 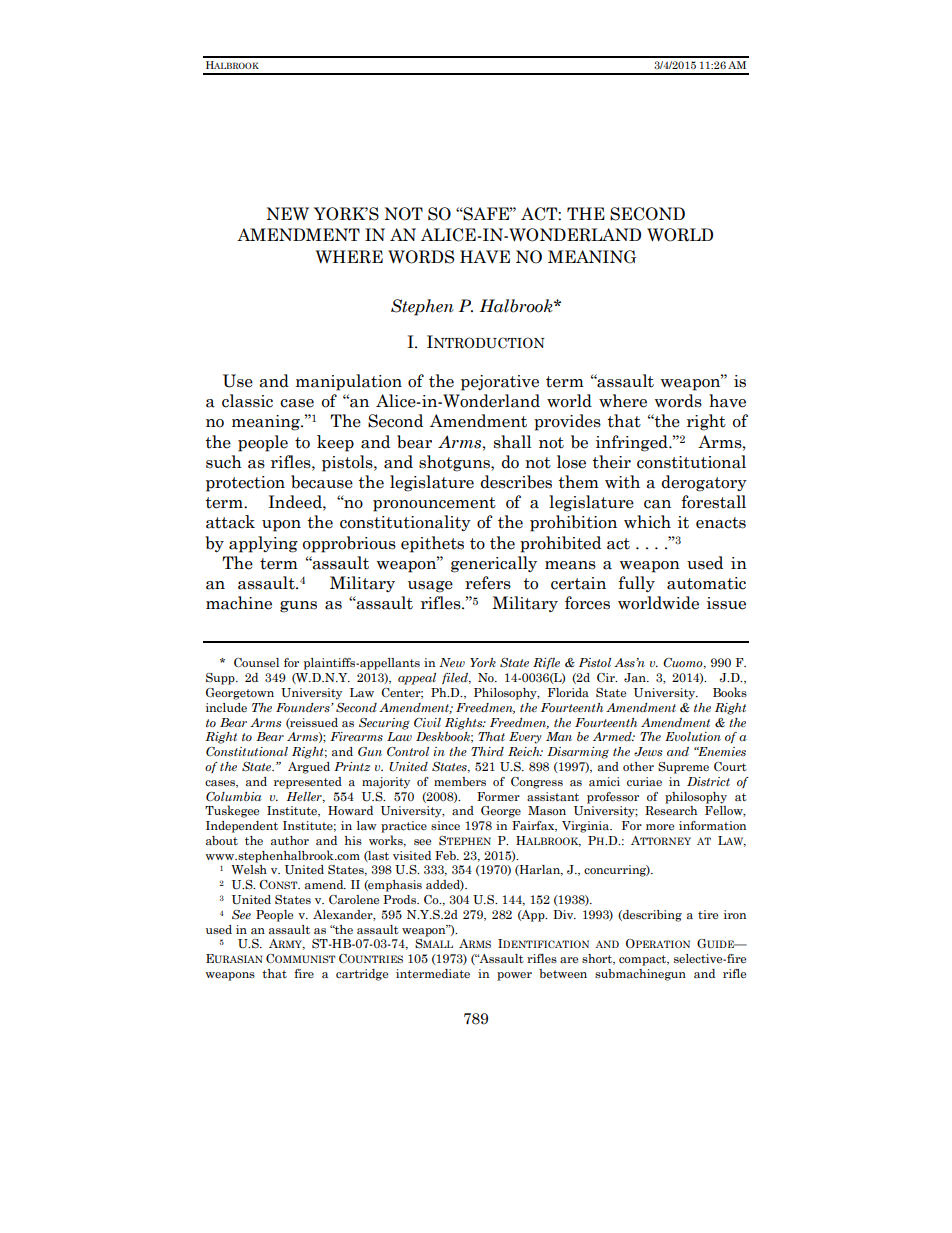 What do you see at coordinates (256, 663) in the page?
I see `Counsel` at bounding box center [256, 663].
